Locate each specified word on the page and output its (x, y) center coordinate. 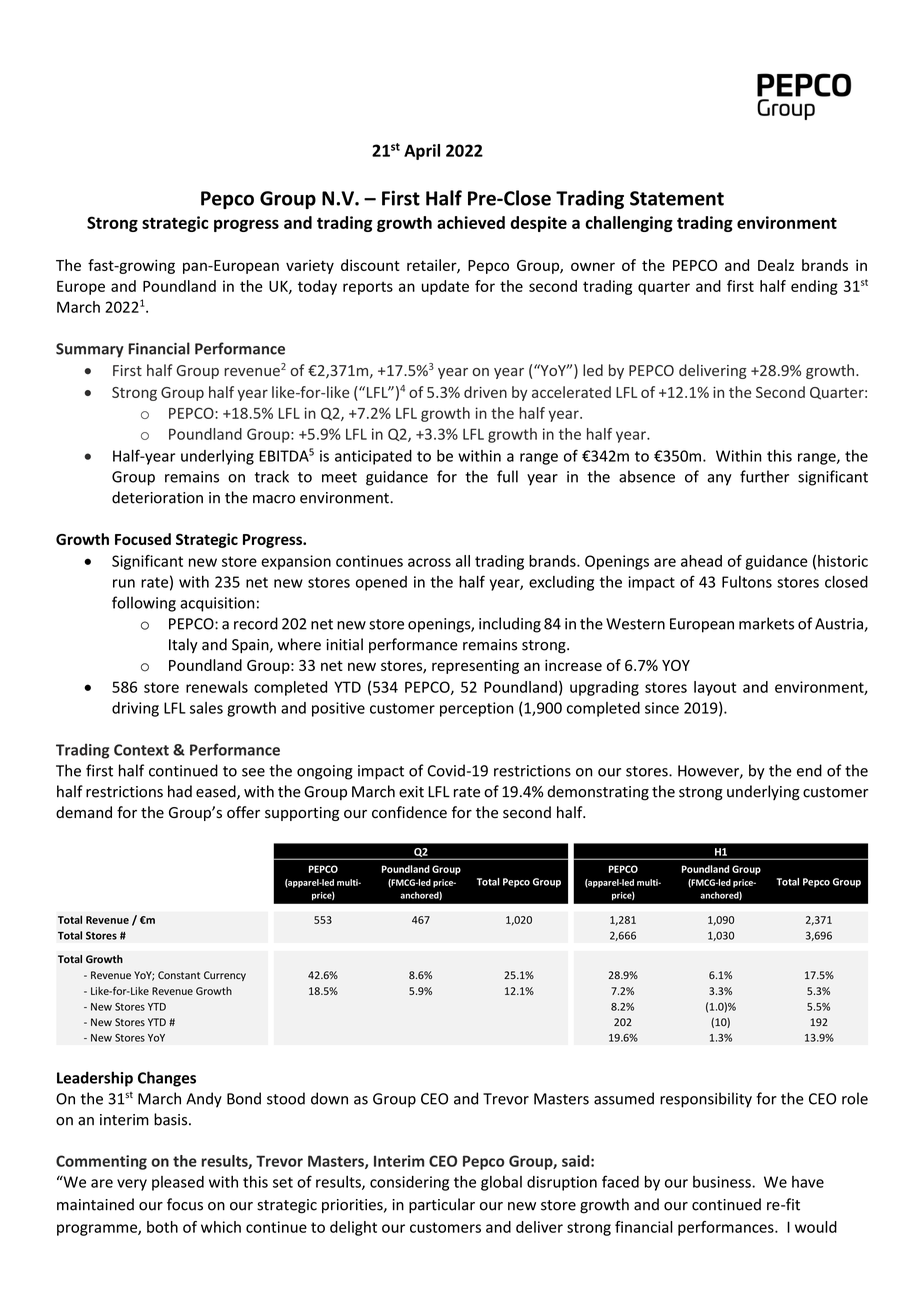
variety (310, 267)
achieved (471, 222)
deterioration (157, 497)
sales (206, 708)
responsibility (706, 1100)
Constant (179, 975)
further (764, 476)
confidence (409, 812)
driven (485, 392)
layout (715, 688)
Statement (677, 198)
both (162, 1227)
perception (476, 709)
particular (442, 1205)
